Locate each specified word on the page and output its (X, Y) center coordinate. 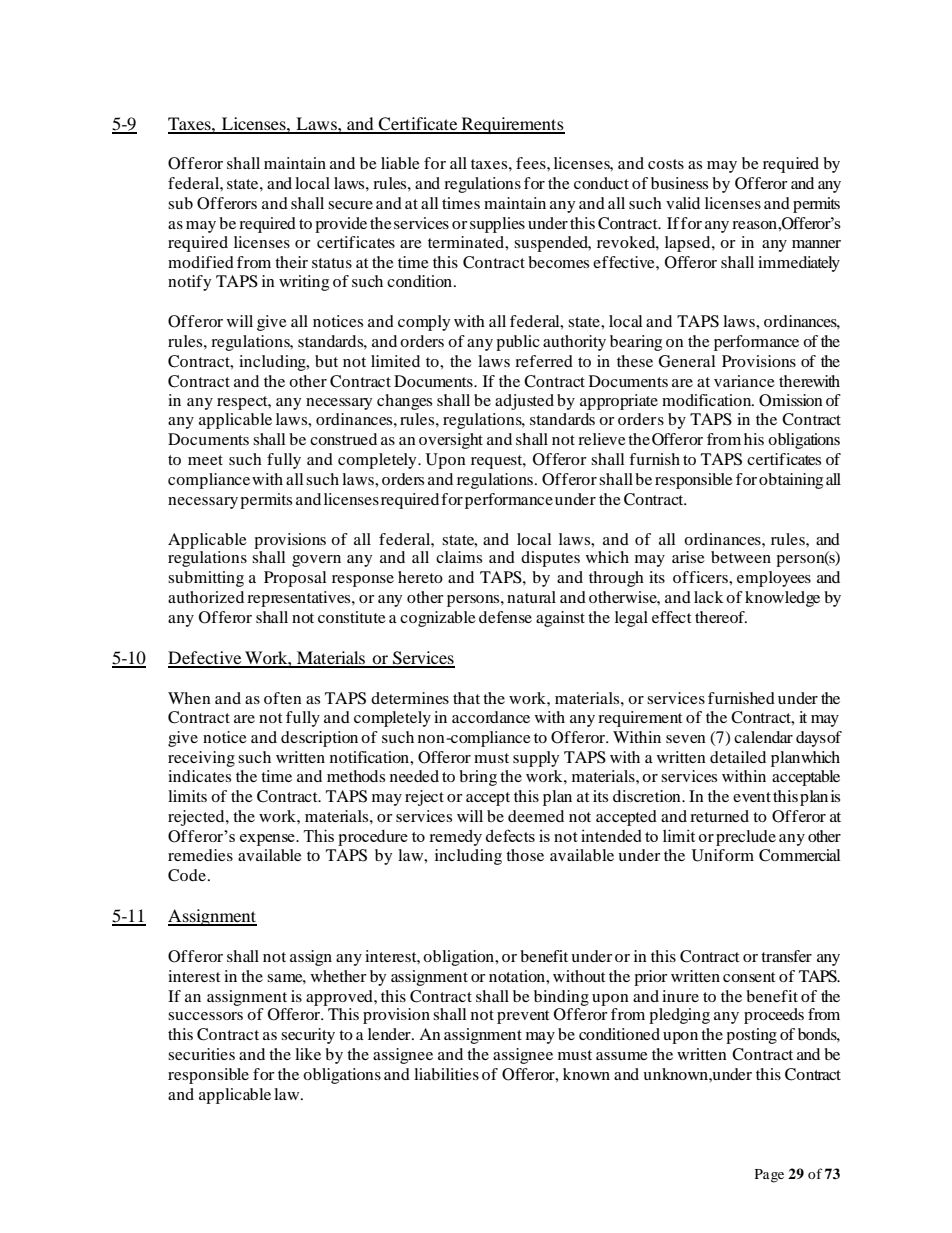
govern (316, 561)
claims (459, 557)
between (741, 557)
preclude (746, 838)
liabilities (446, 1074)
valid (683, 203)
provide (341, 225)
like (308, 1054)
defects (510, 835)
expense (268, 840)
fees (532, 163)
